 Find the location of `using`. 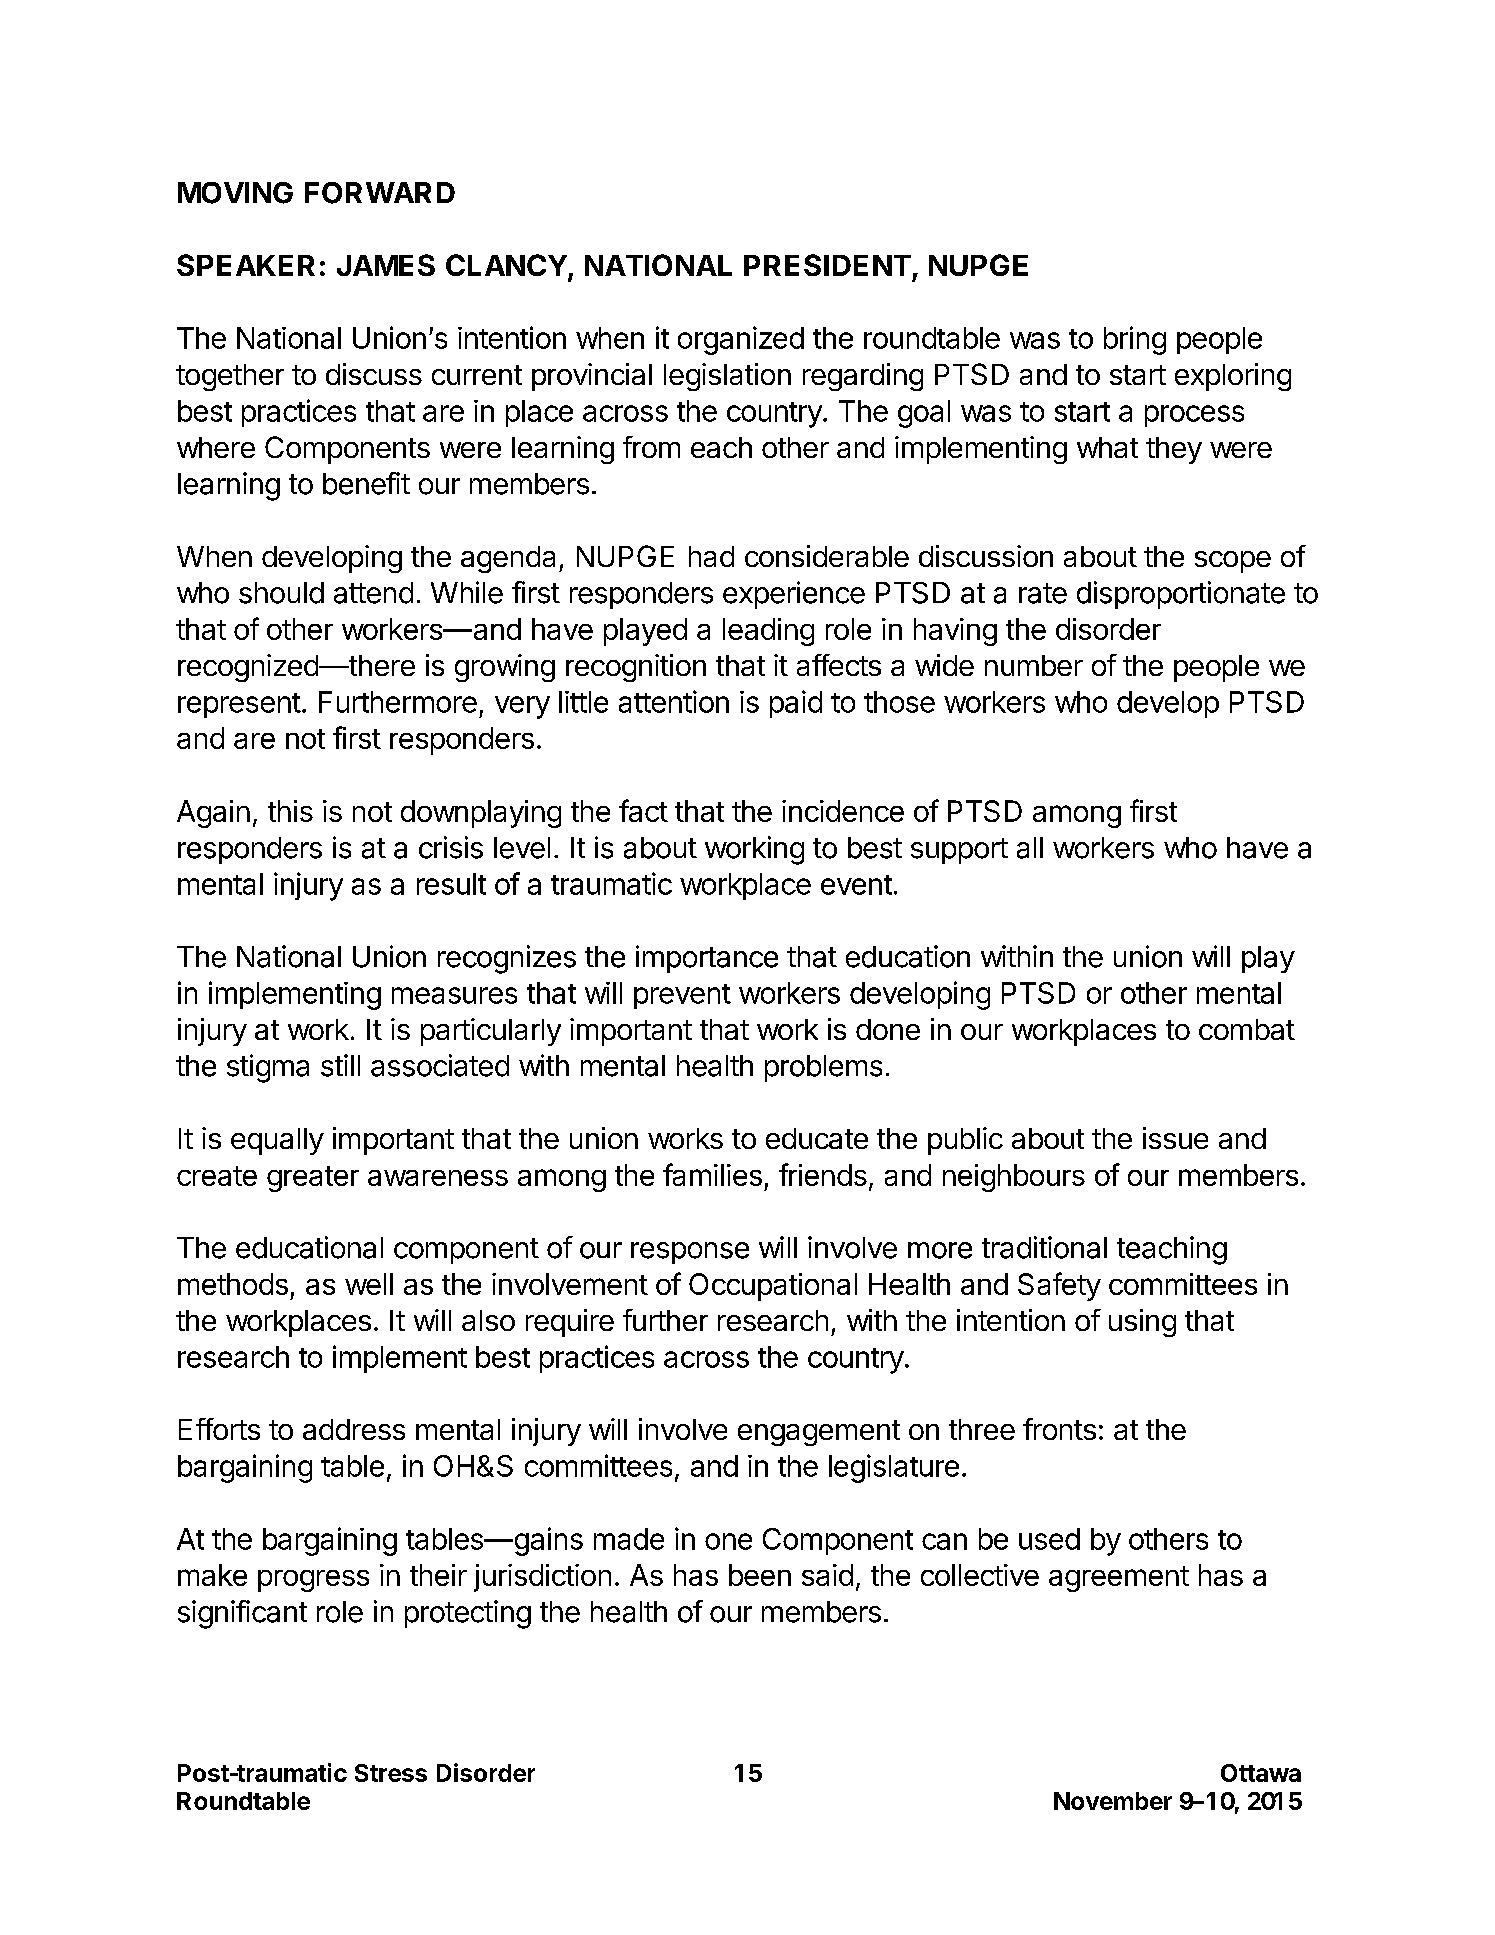

using is located at coordinates (1142, 1323).
